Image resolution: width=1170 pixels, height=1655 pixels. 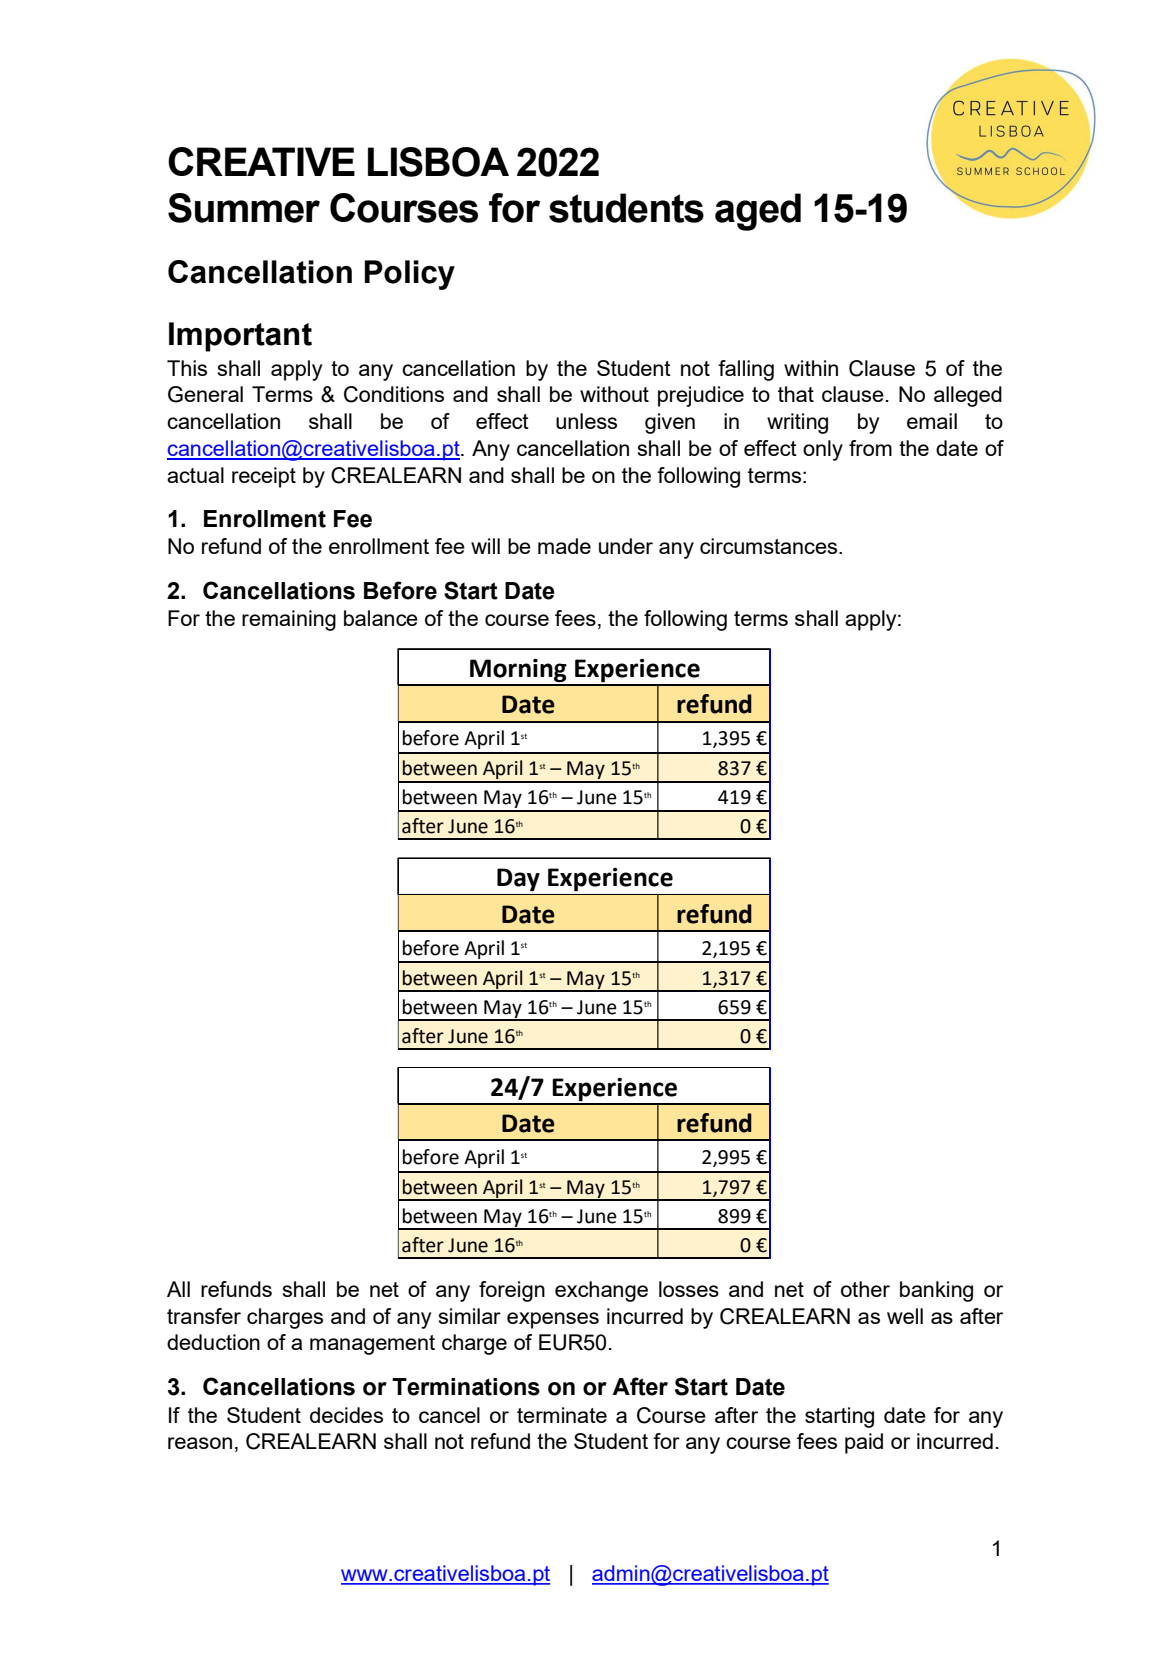 What do you see at coordinates (586, 421) in the screenshot?
I see `unless` at bounding box center [586, 421].
